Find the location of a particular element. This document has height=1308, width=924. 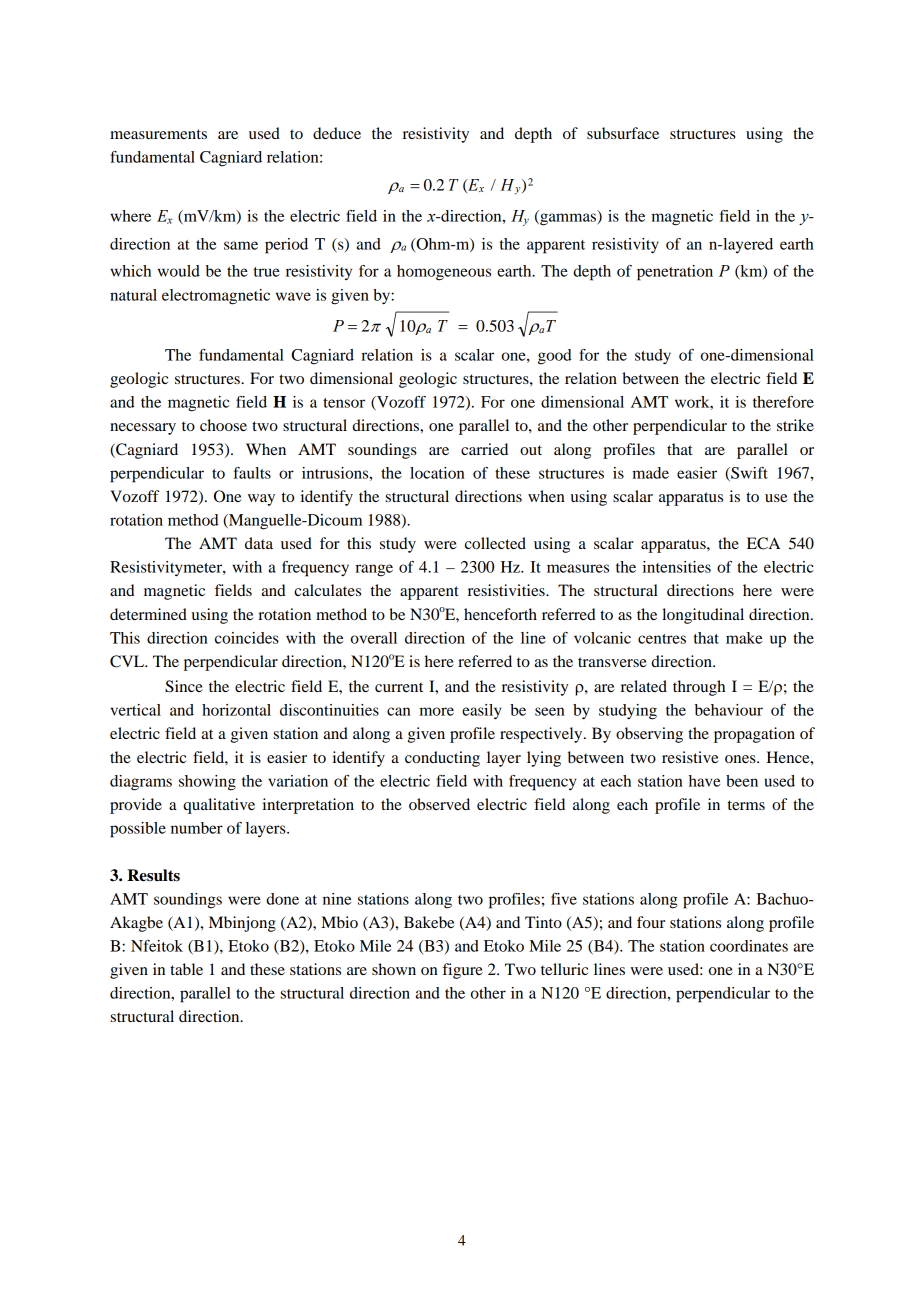

figure is located at coordinates (462, 971).
